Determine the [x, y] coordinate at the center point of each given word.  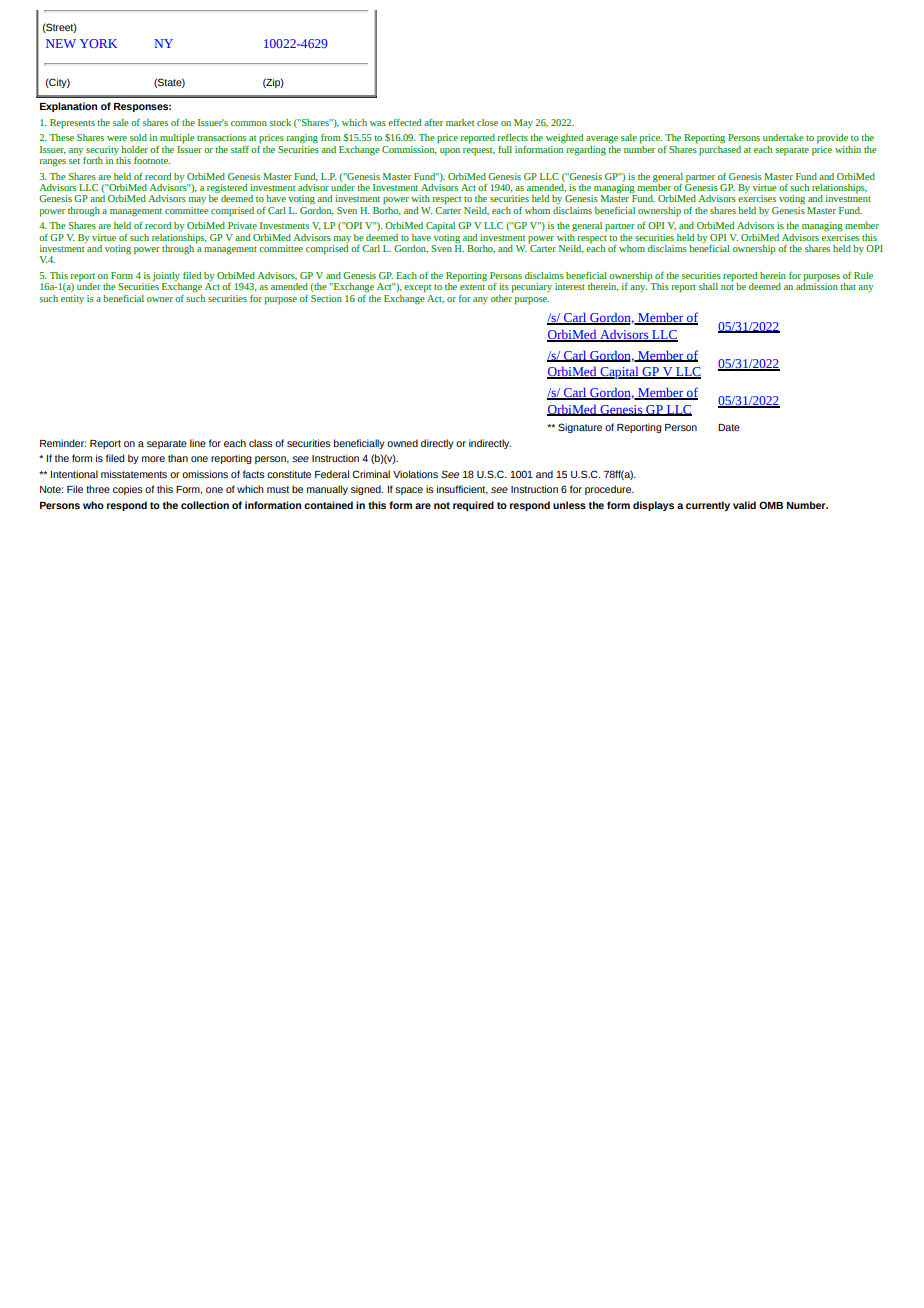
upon [450, 152]
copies [128, 490]
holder [134, 149]
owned [402, 443]
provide [832, 139]
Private [242, 225]
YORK [98, 43]
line [198, 443]
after [433, 122]
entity [72, 299]
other [502, 297]
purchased [720, 149]
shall [708, 286]
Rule [863, 275]
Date [729, 427]
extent [472, 287]
